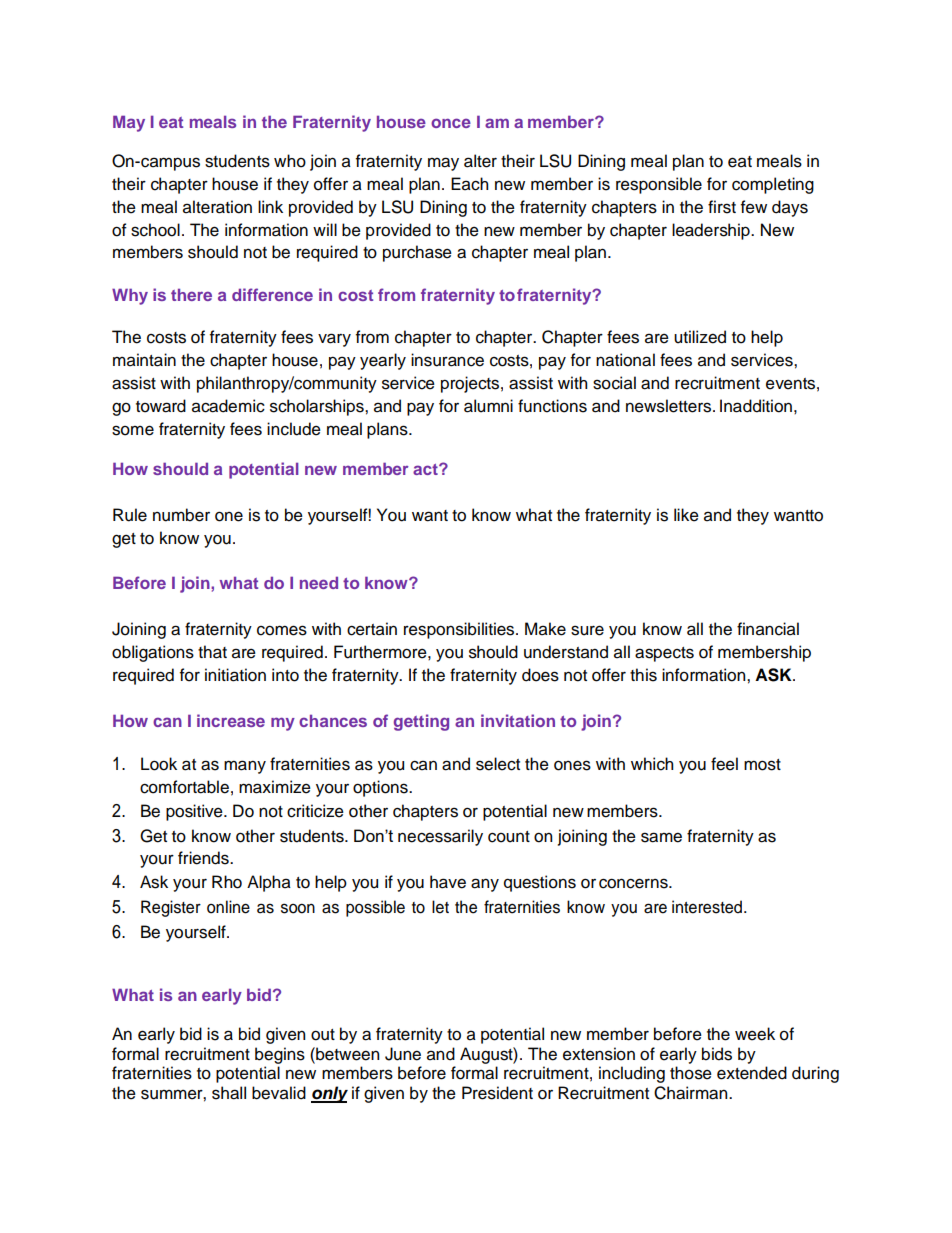 The image size is (952, 1233). I want to click on link, so click(270, 206).
